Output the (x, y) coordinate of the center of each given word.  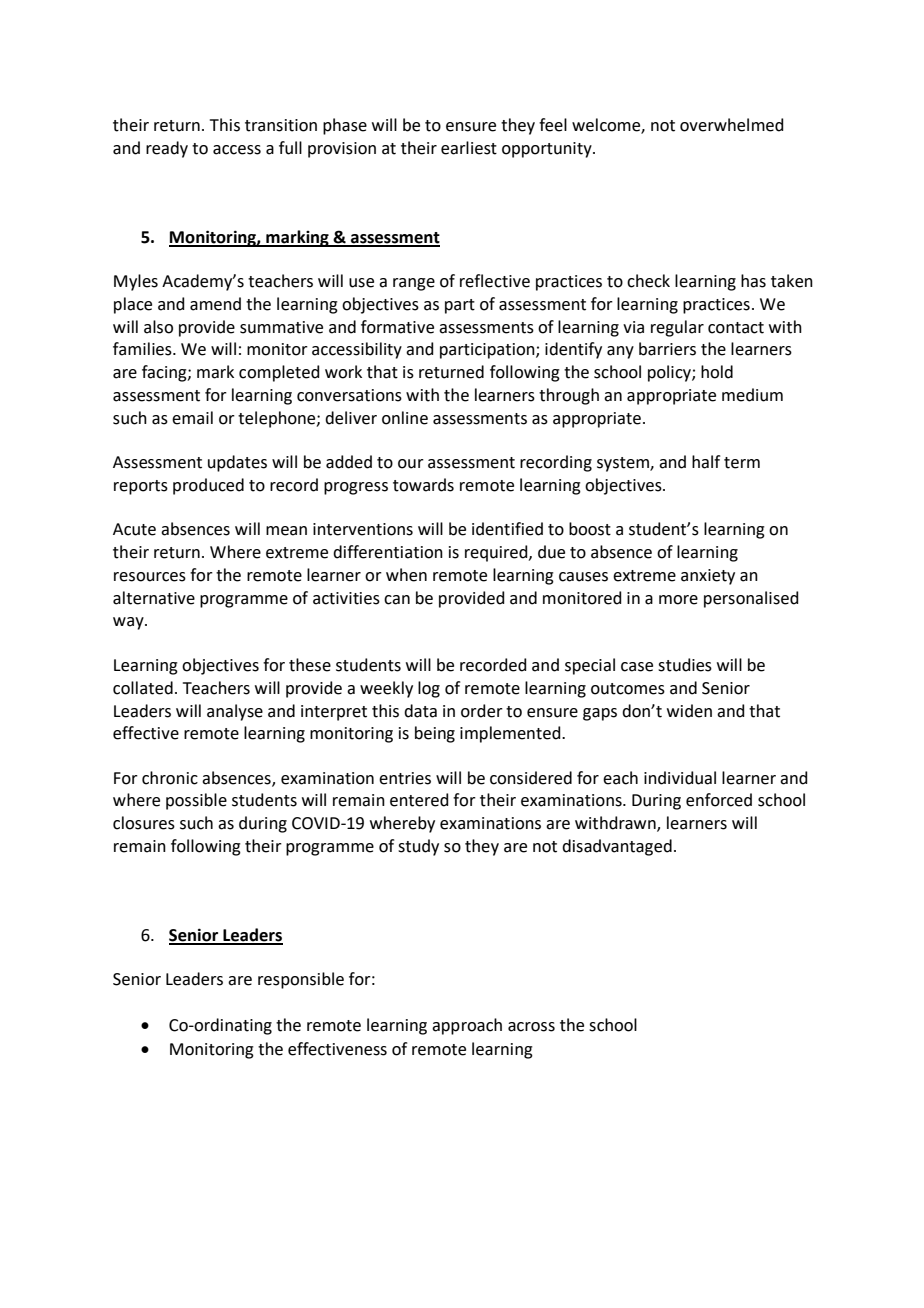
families (143, 349)
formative (397, 327)
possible (196, 801)
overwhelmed (732, 125)
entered (419, 800)
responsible (301, 980)
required (497, 553)
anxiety (708, 577)
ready (167, 149)
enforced (719, 800)
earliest (469, 148)
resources (150, 577)
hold (717, 372)
